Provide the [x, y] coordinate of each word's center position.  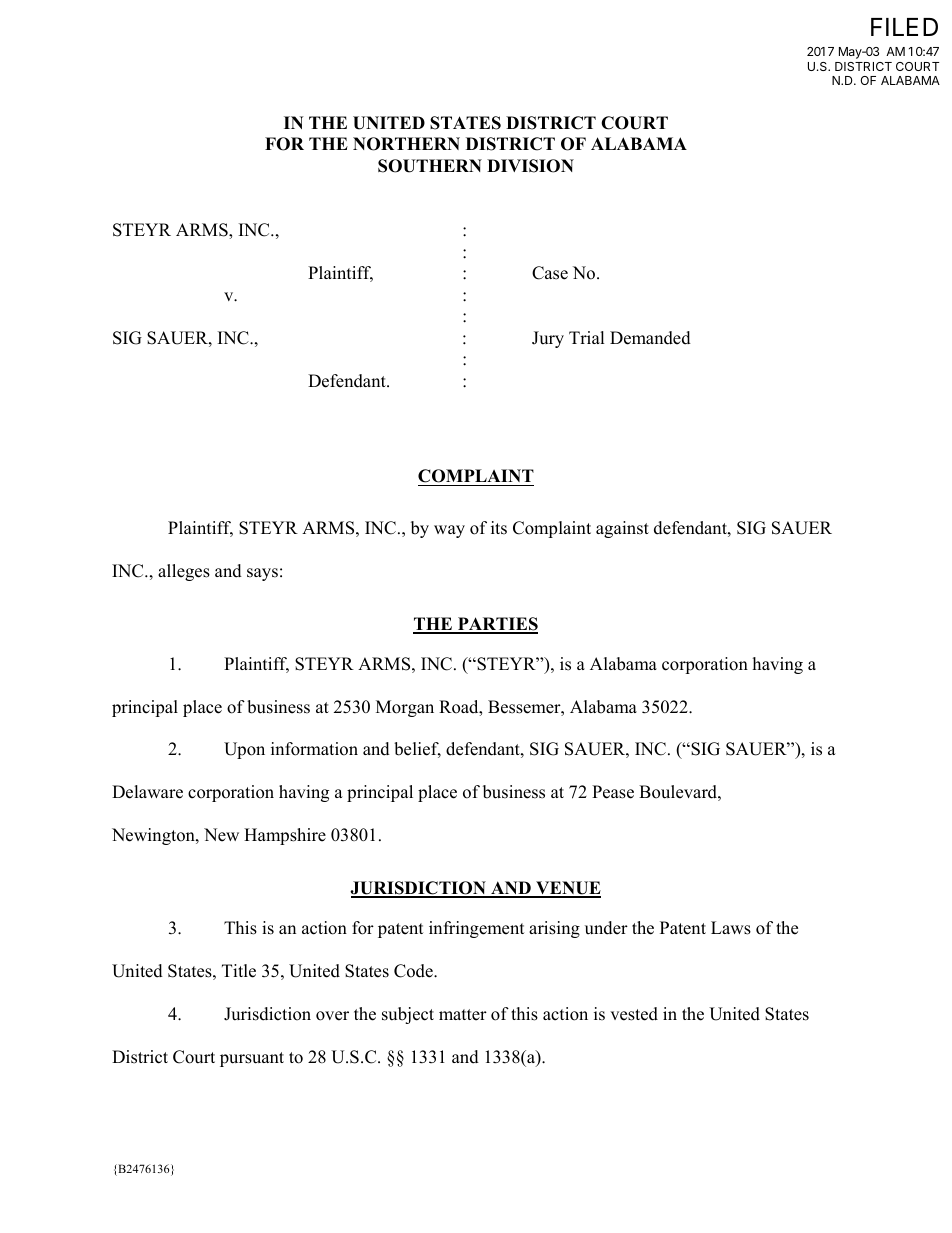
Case [550, 273]
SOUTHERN [430, 166]
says [262, 574]
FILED [904, 27]
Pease [613, 792]
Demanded [650, 338]
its [499, 528]
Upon [244, 750]
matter [463, 1015]
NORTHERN [406, 144]
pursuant [252, 1059]
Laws [731, 928]
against [622, 529]
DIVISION [530, 166]
